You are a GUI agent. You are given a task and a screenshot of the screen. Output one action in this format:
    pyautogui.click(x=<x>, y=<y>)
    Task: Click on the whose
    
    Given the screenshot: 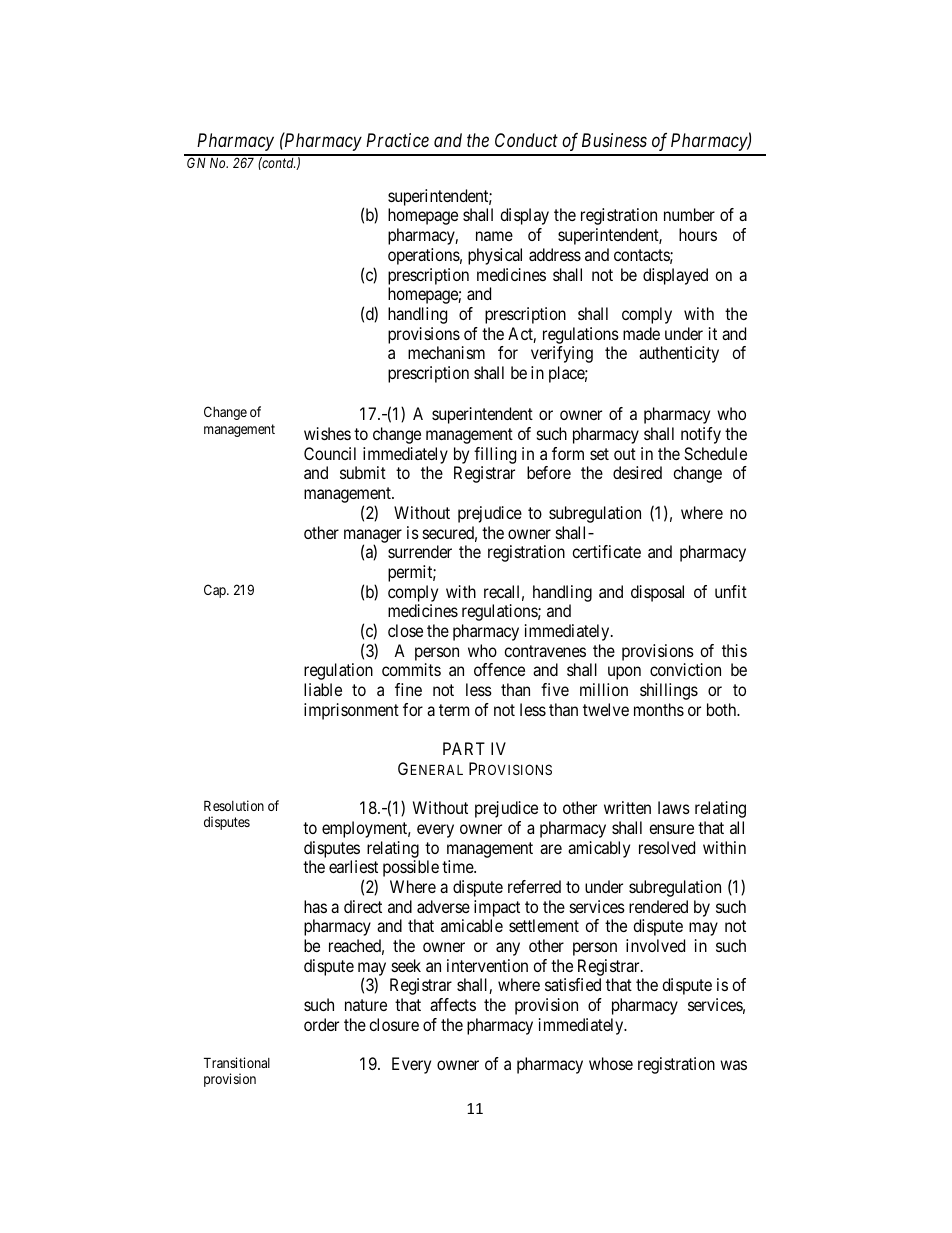 What is the action you would take?
    pyautogui.click(x=611, y=1063)
